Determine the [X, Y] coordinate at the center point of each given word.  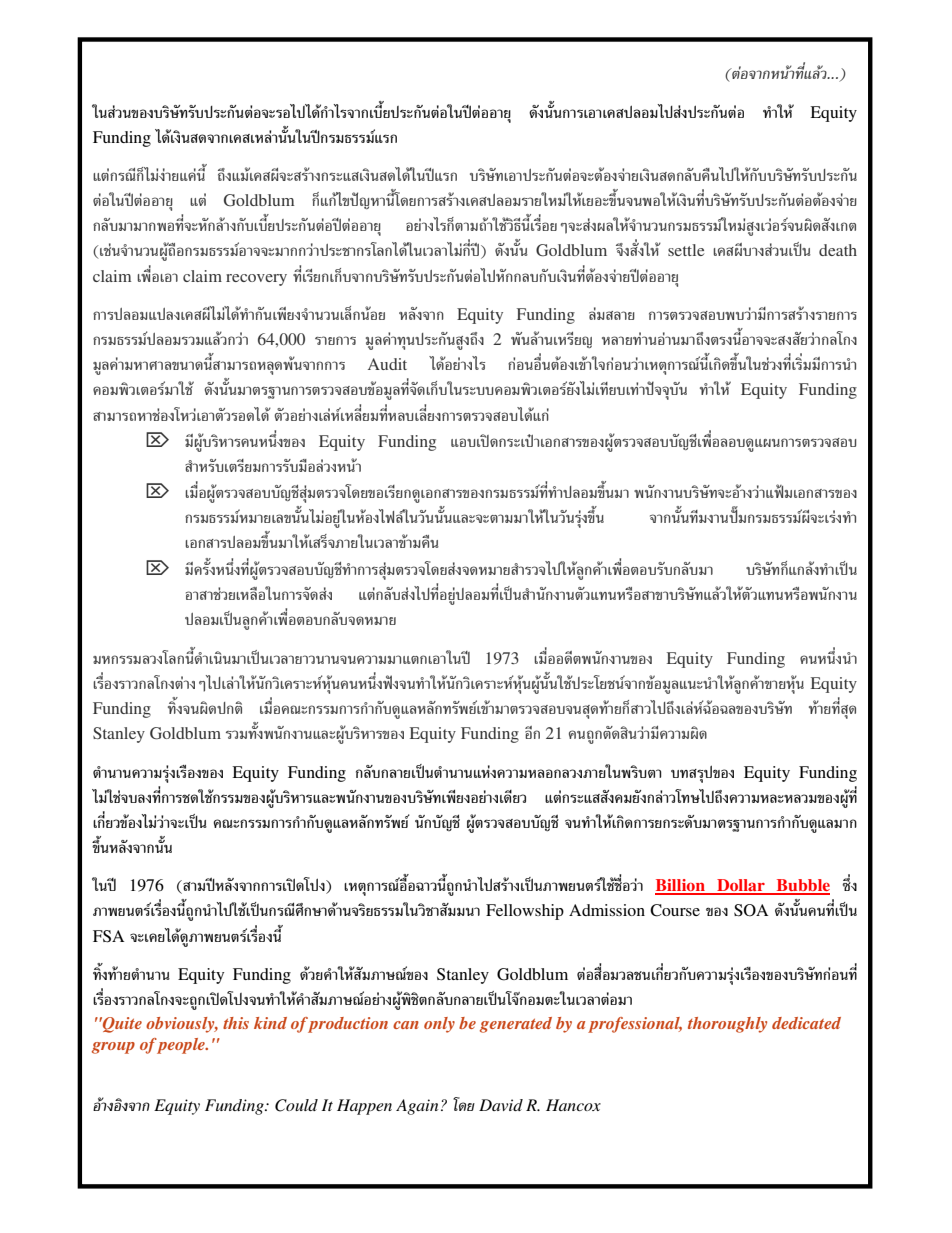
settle [686, 250]
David [501, 1105]
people [181, 1046]
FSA [108, 936]
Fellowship [525, 912]
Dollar [741, 886]
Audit [387, 364]
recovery [256, 280]
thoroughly [727, 1025]
